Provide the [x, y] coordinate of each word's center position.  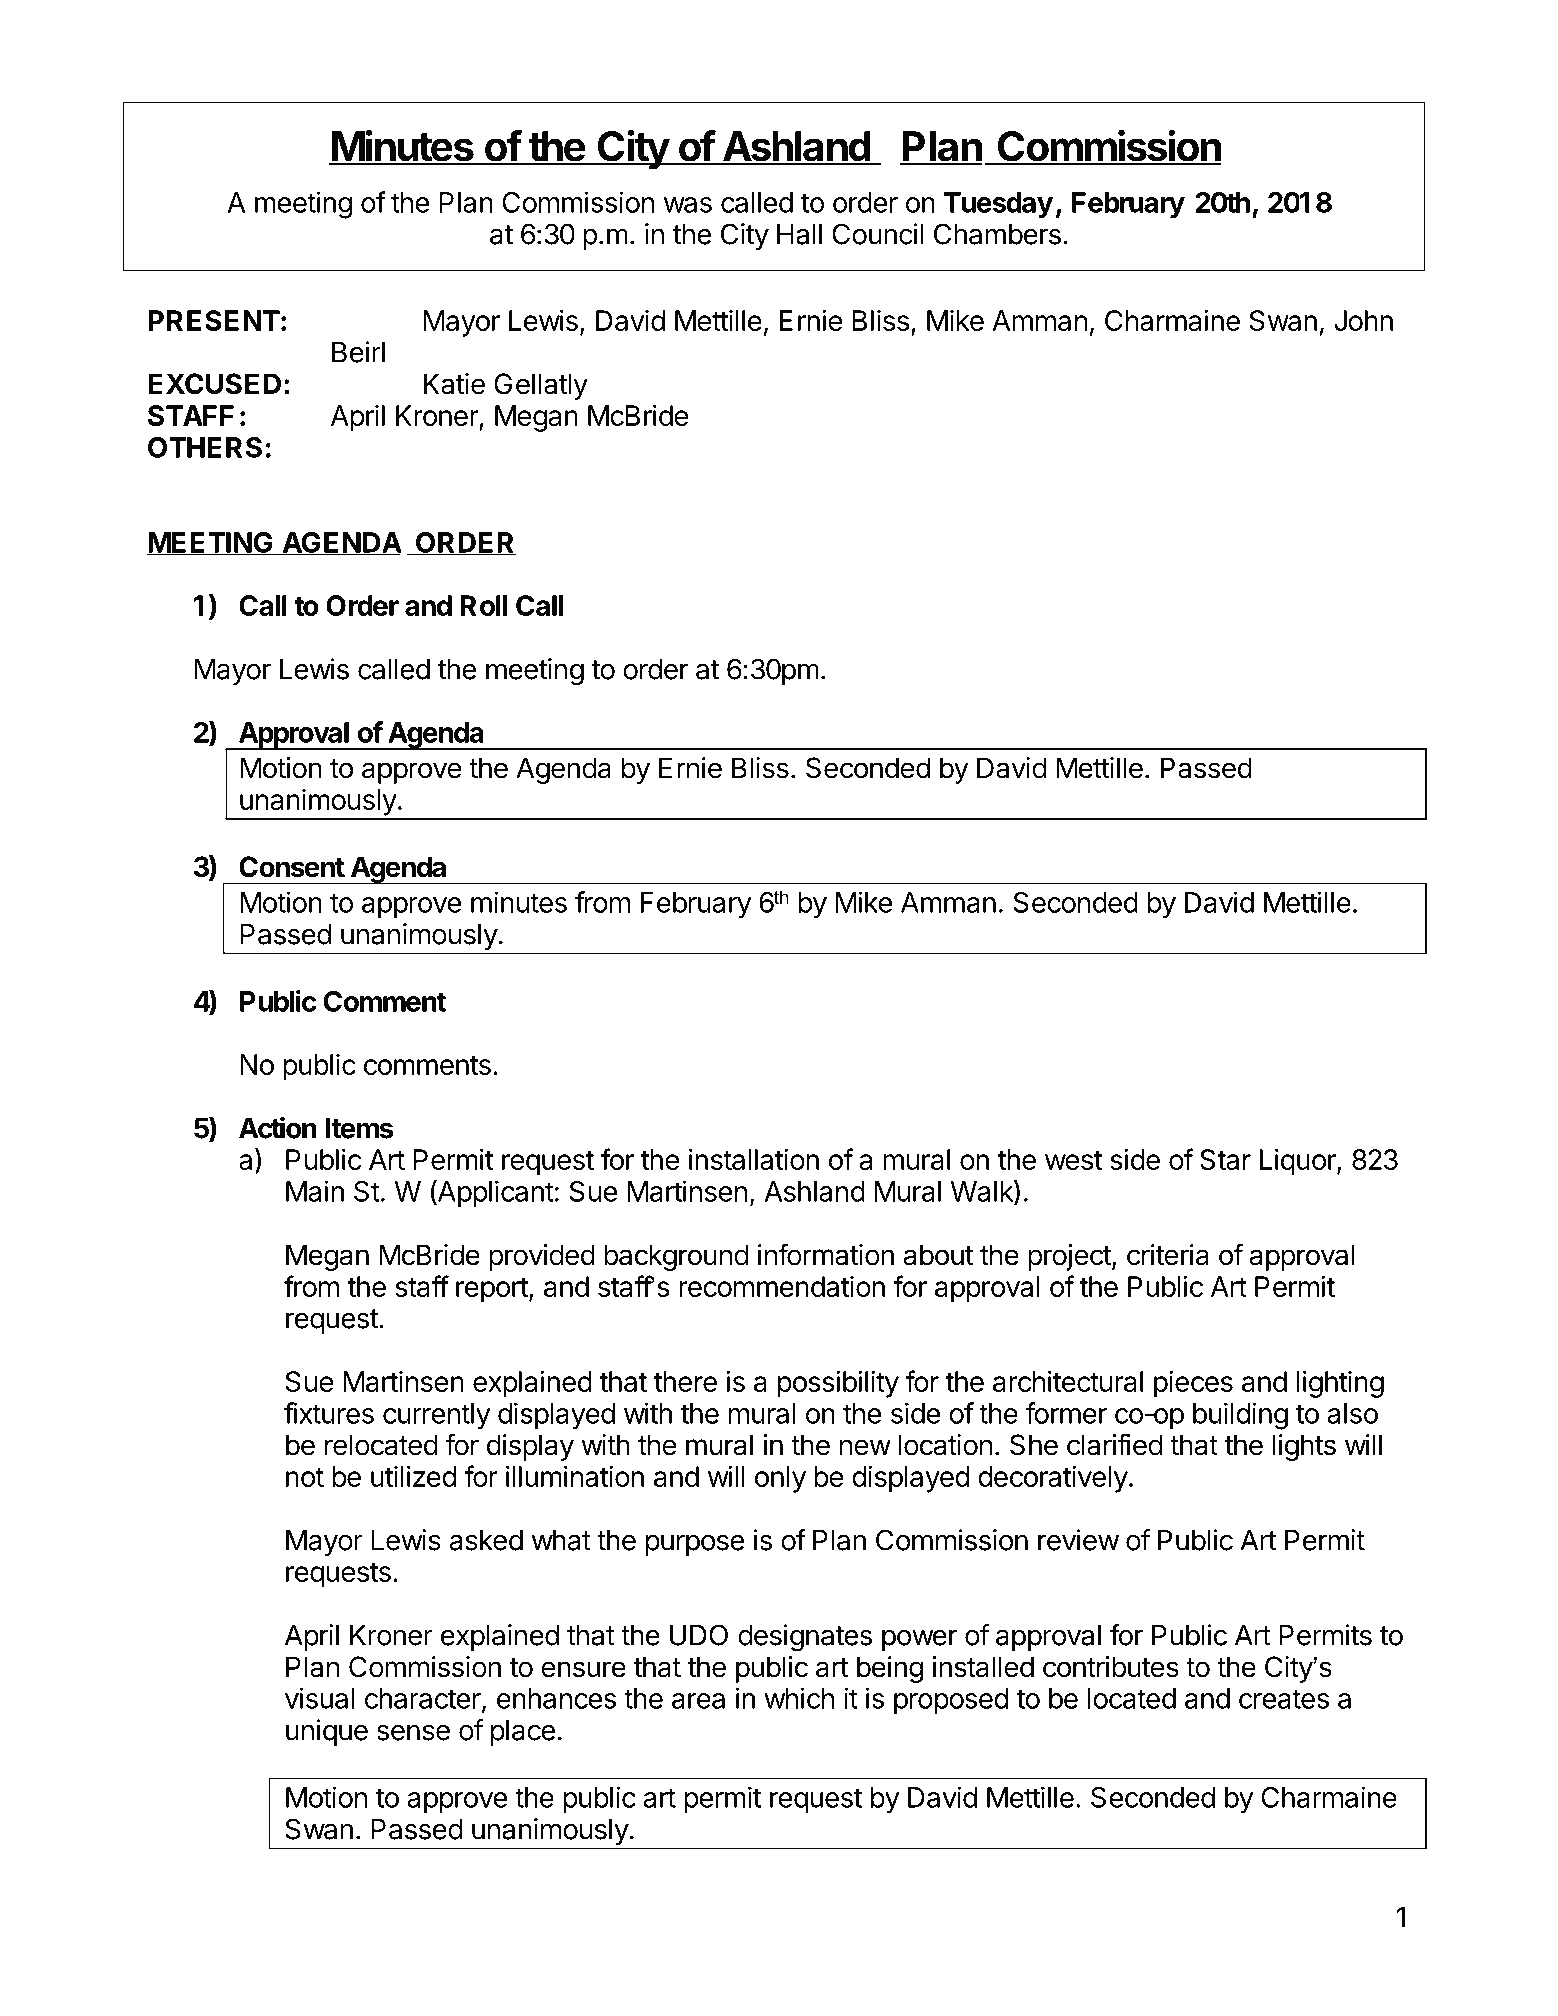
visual [320, 1698]
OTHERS [205, 447]
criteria [1168, 1255]
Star [1225, 1159]
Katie [454, 384]
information [826, 1254]
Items [359, 1128]
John [1363, 320]
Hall [799, 234]
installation [754, 1159]
